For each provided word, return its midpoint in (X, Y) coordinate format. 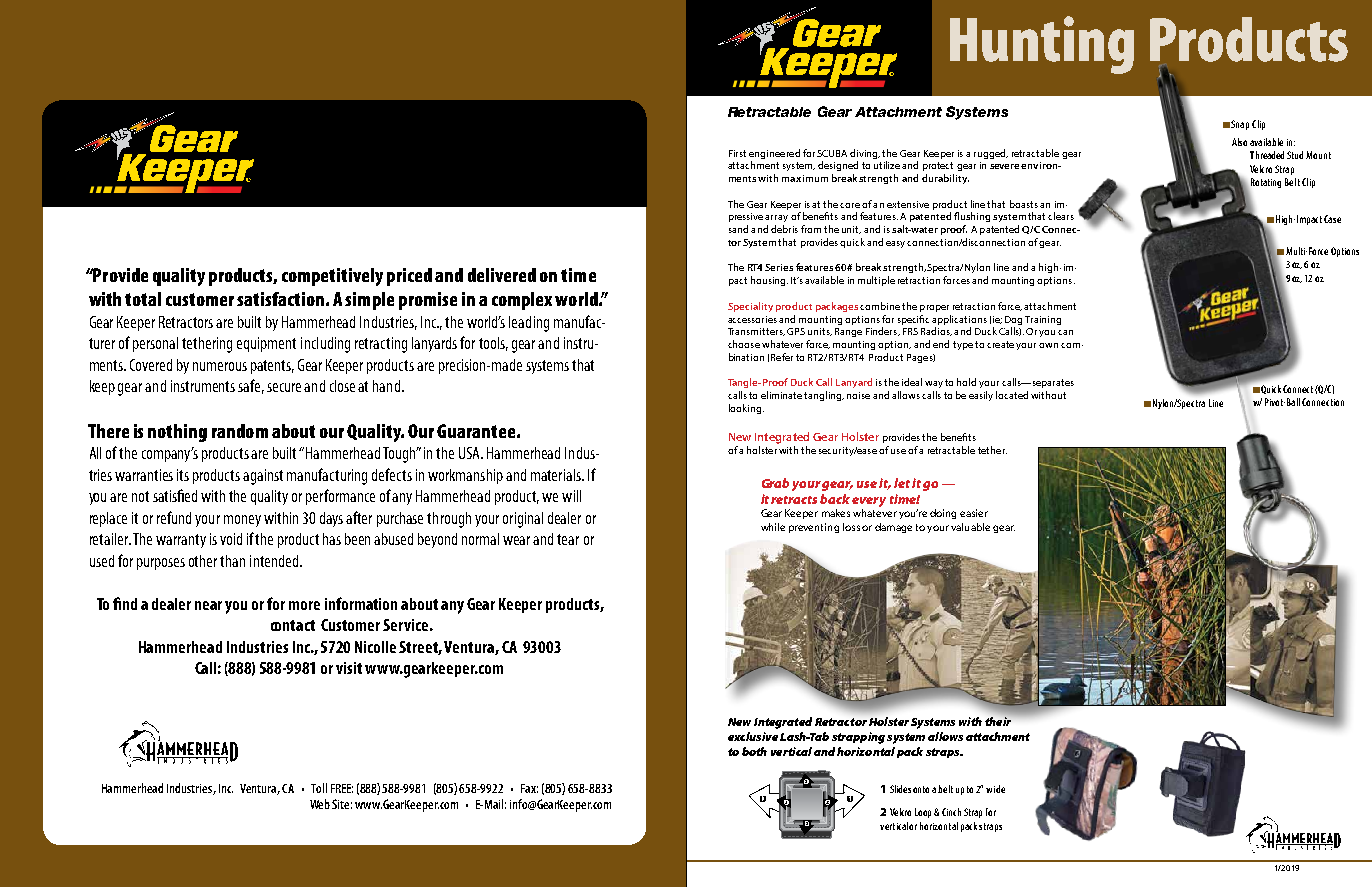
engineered (774, 154)
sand (738, 229)
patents (272, 367)
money (242, 521)
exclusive (753, 736)
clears (1061, 216)
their (999, 720)
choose (744, 344)
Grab (775, 483)
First (737, 153)
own (1048, 345)
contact (293, 625)
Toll (319, 788)
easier (974, 513)
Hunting (1042, 45)
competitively (332, 277)
